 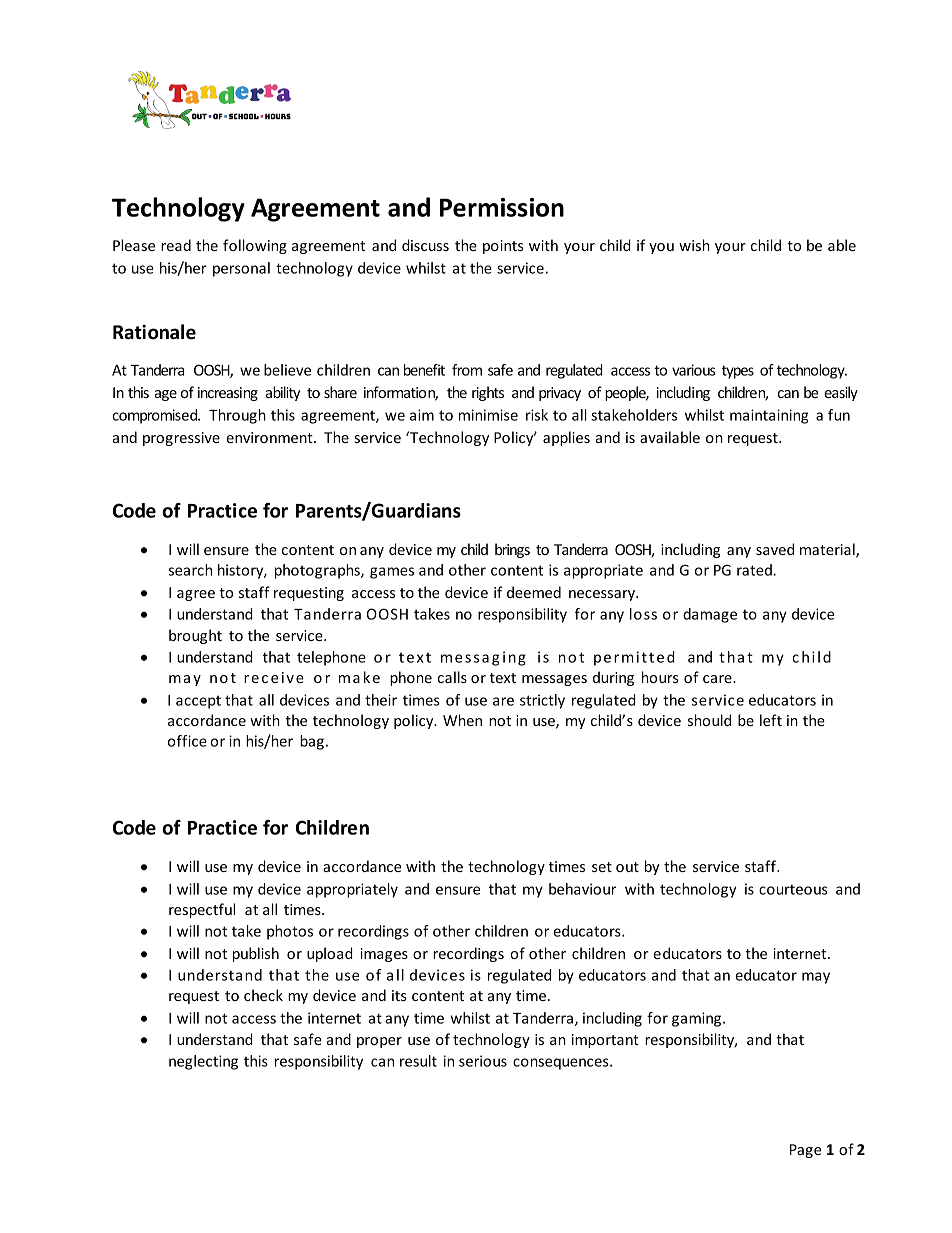 I want to click on left, so click(x=771, y=720).
